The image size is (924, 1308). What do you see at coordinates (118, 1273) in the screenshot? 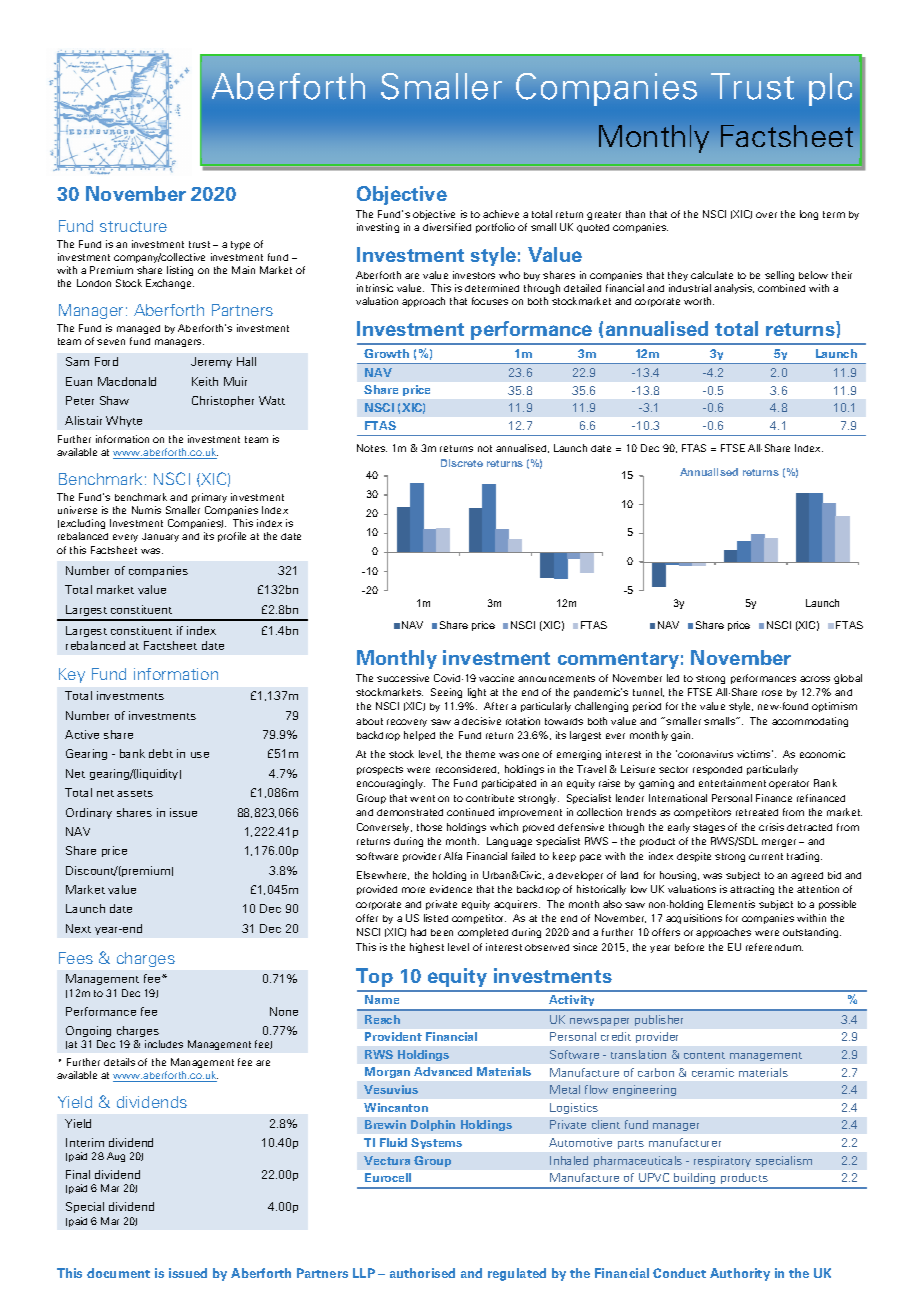
I see `document` at bounding box center [118, 1273].
